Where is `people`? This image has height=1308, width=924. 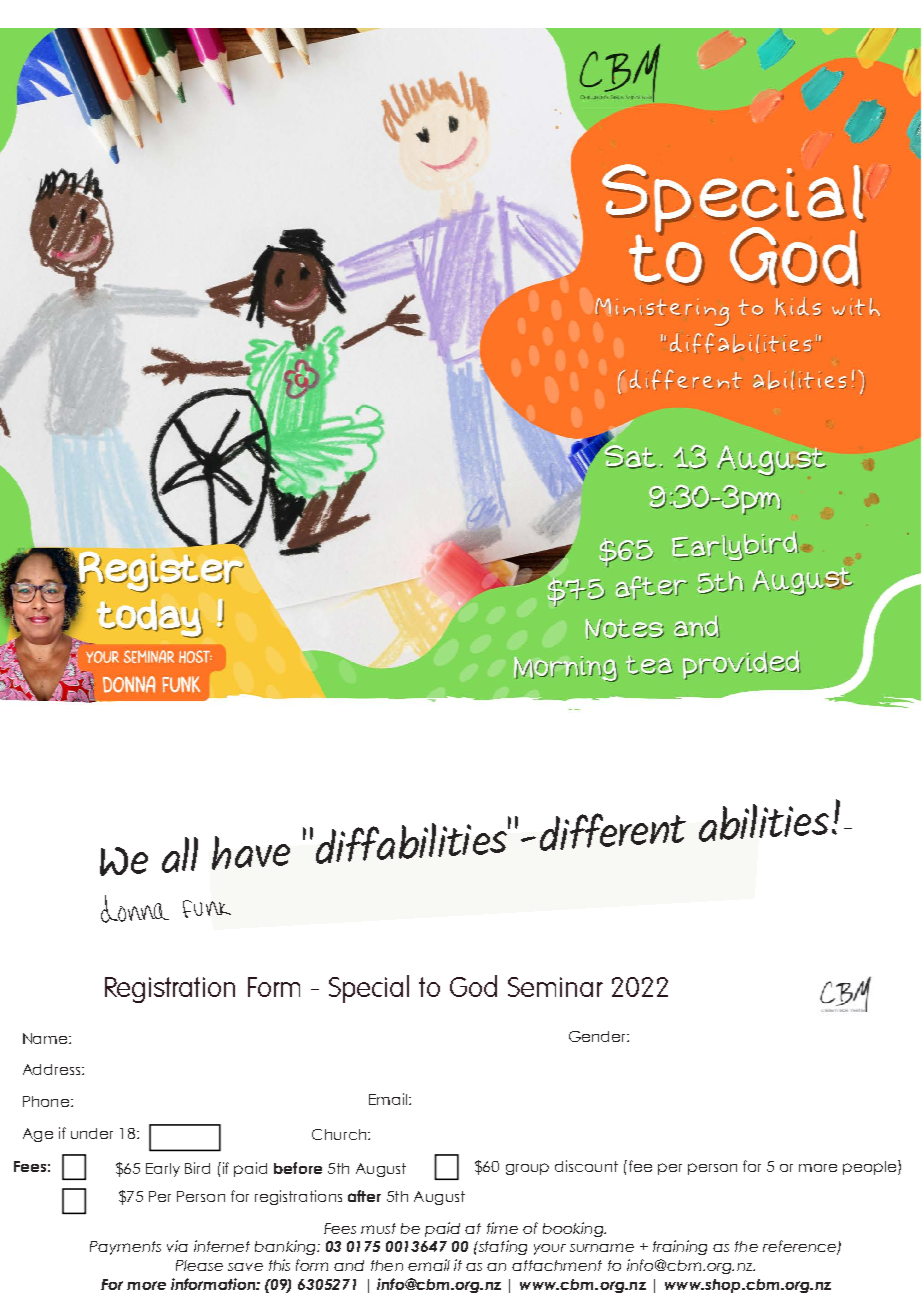
people is located at coordinates (871, 1167).
